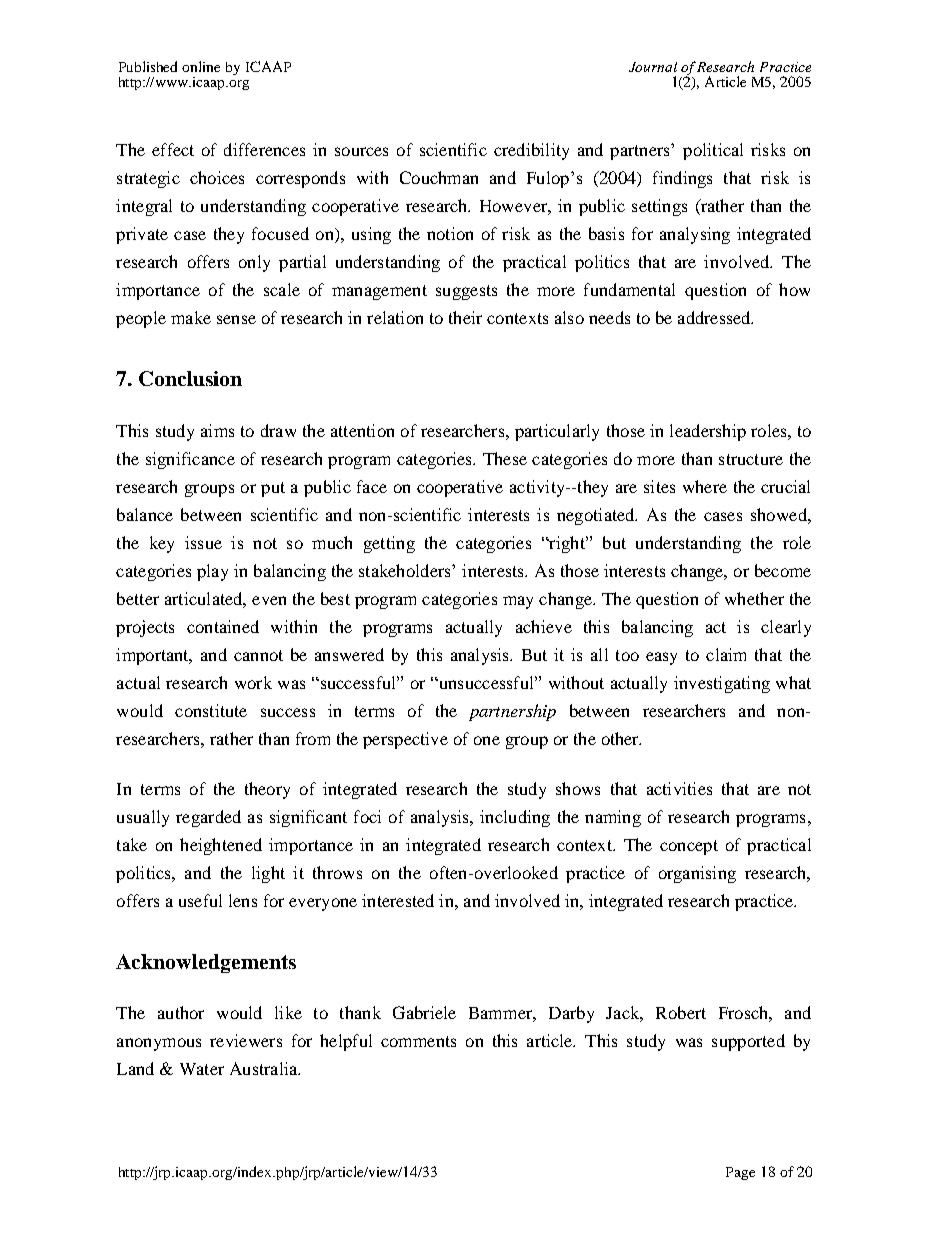 The height and width of the image is (1233, 952). Describe the element at coordinates (515, 818) in the image. I see `including` at that location.
